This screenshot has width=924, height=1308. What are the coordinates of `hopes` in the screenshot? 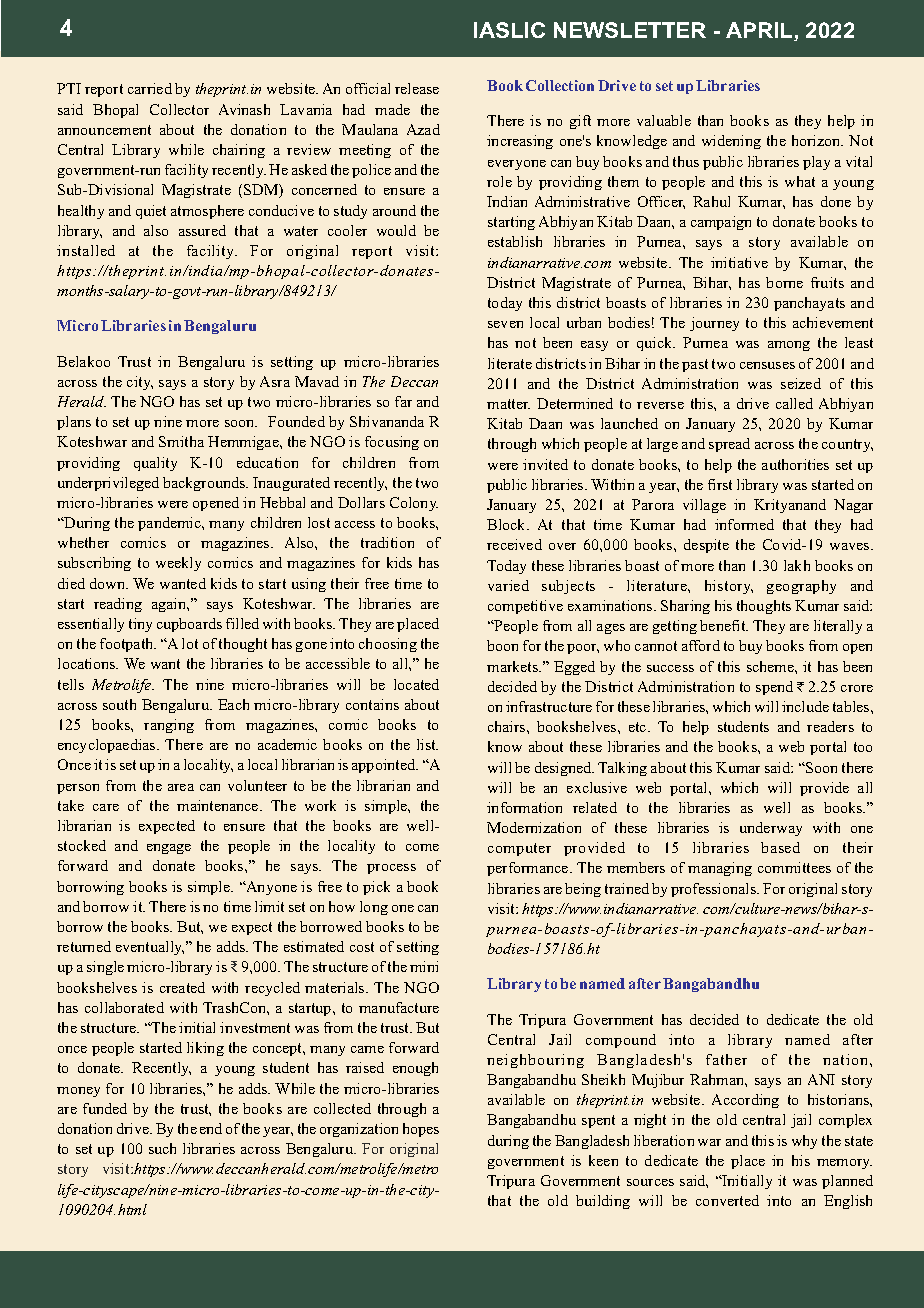 It's located at (421, 1130).
